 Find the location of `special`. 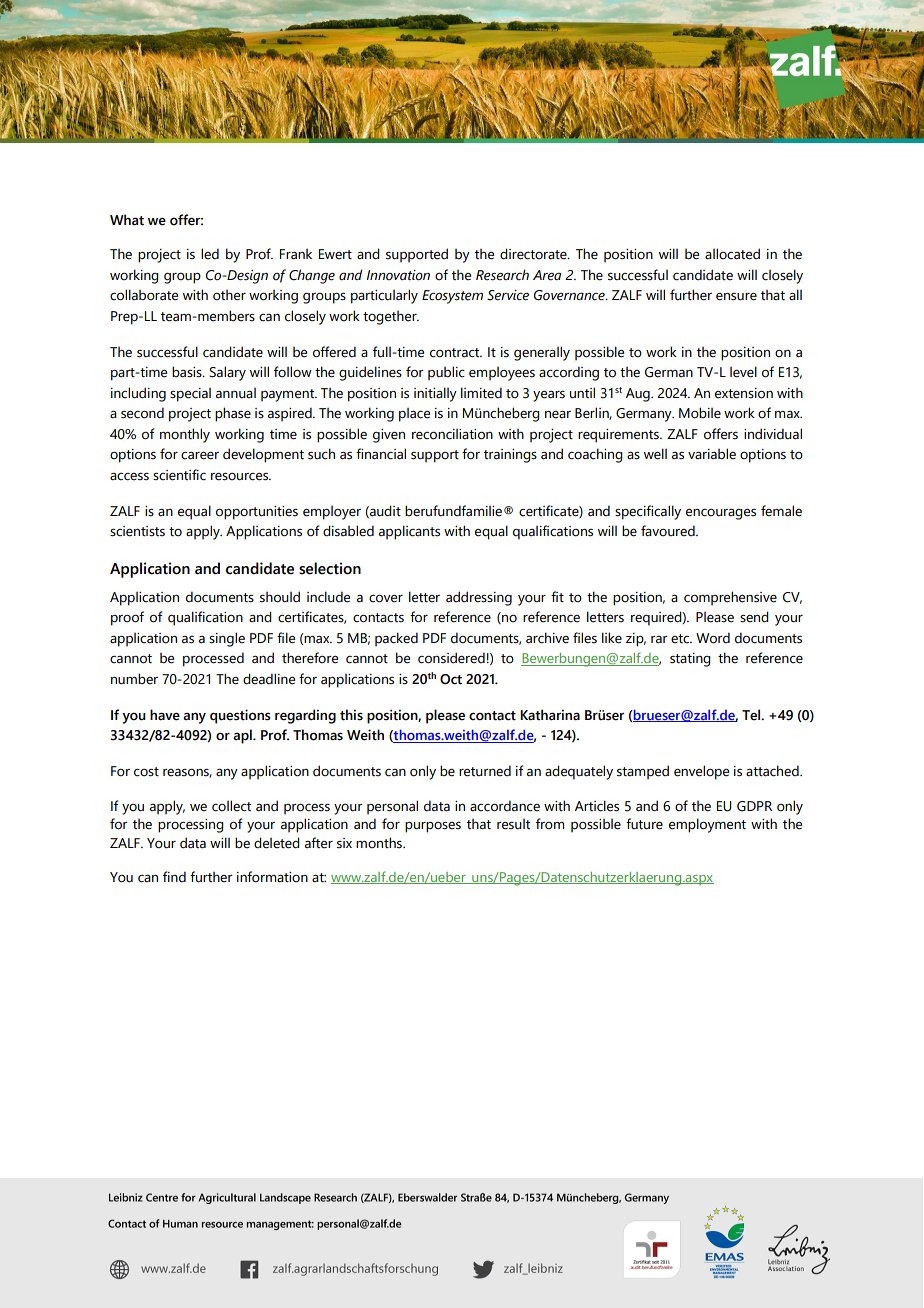

special is located at coordinates (190, 395).
